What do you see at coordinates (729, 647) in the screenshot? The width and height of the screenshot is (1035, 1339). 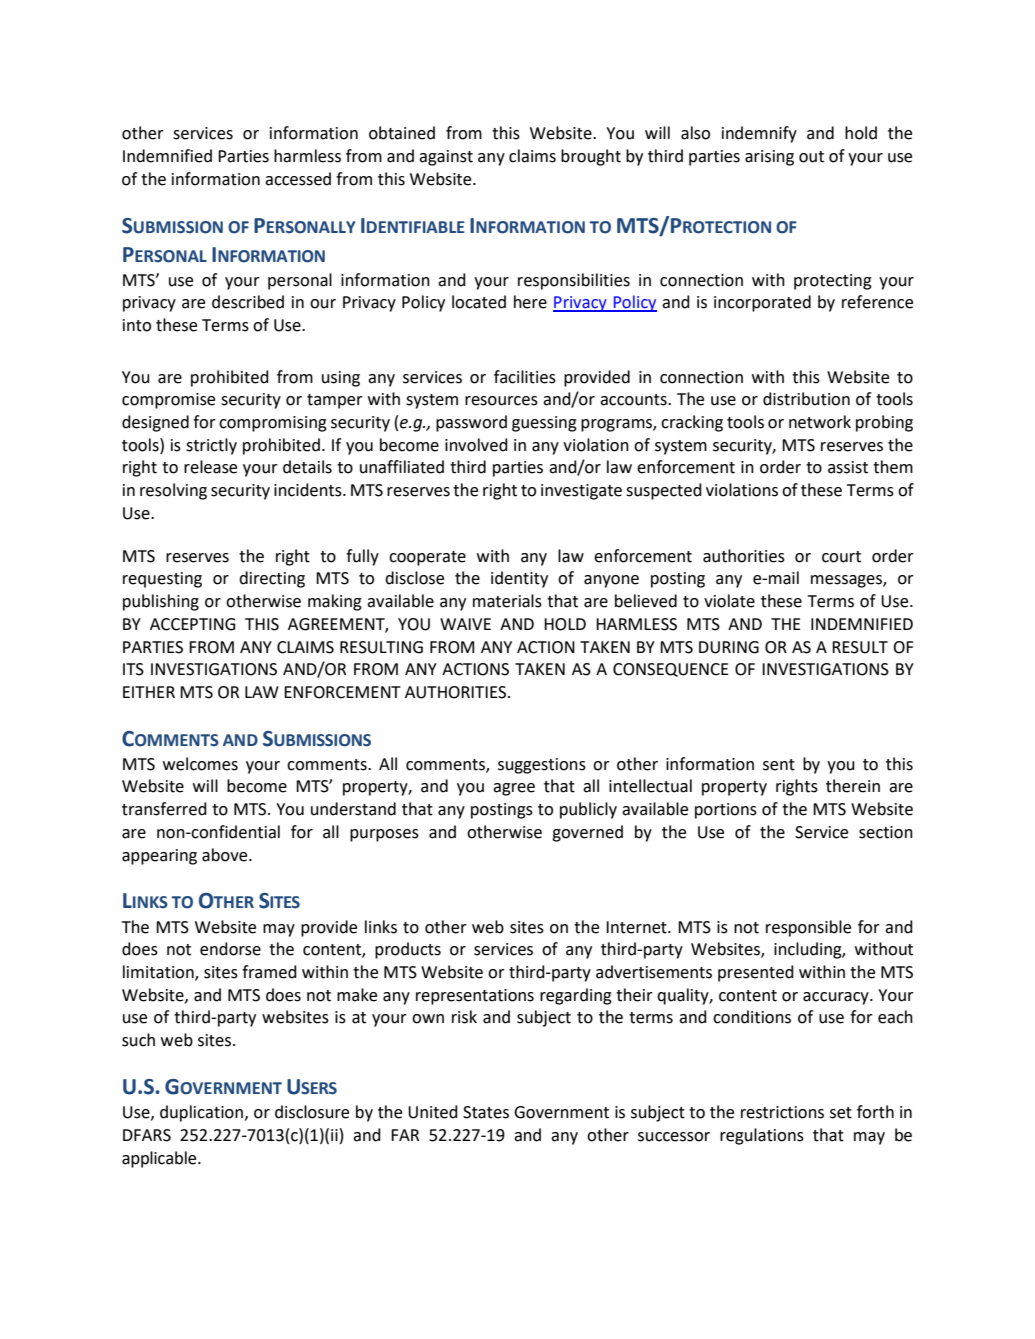 I see `DURING` at bounding box center [729, 647].
